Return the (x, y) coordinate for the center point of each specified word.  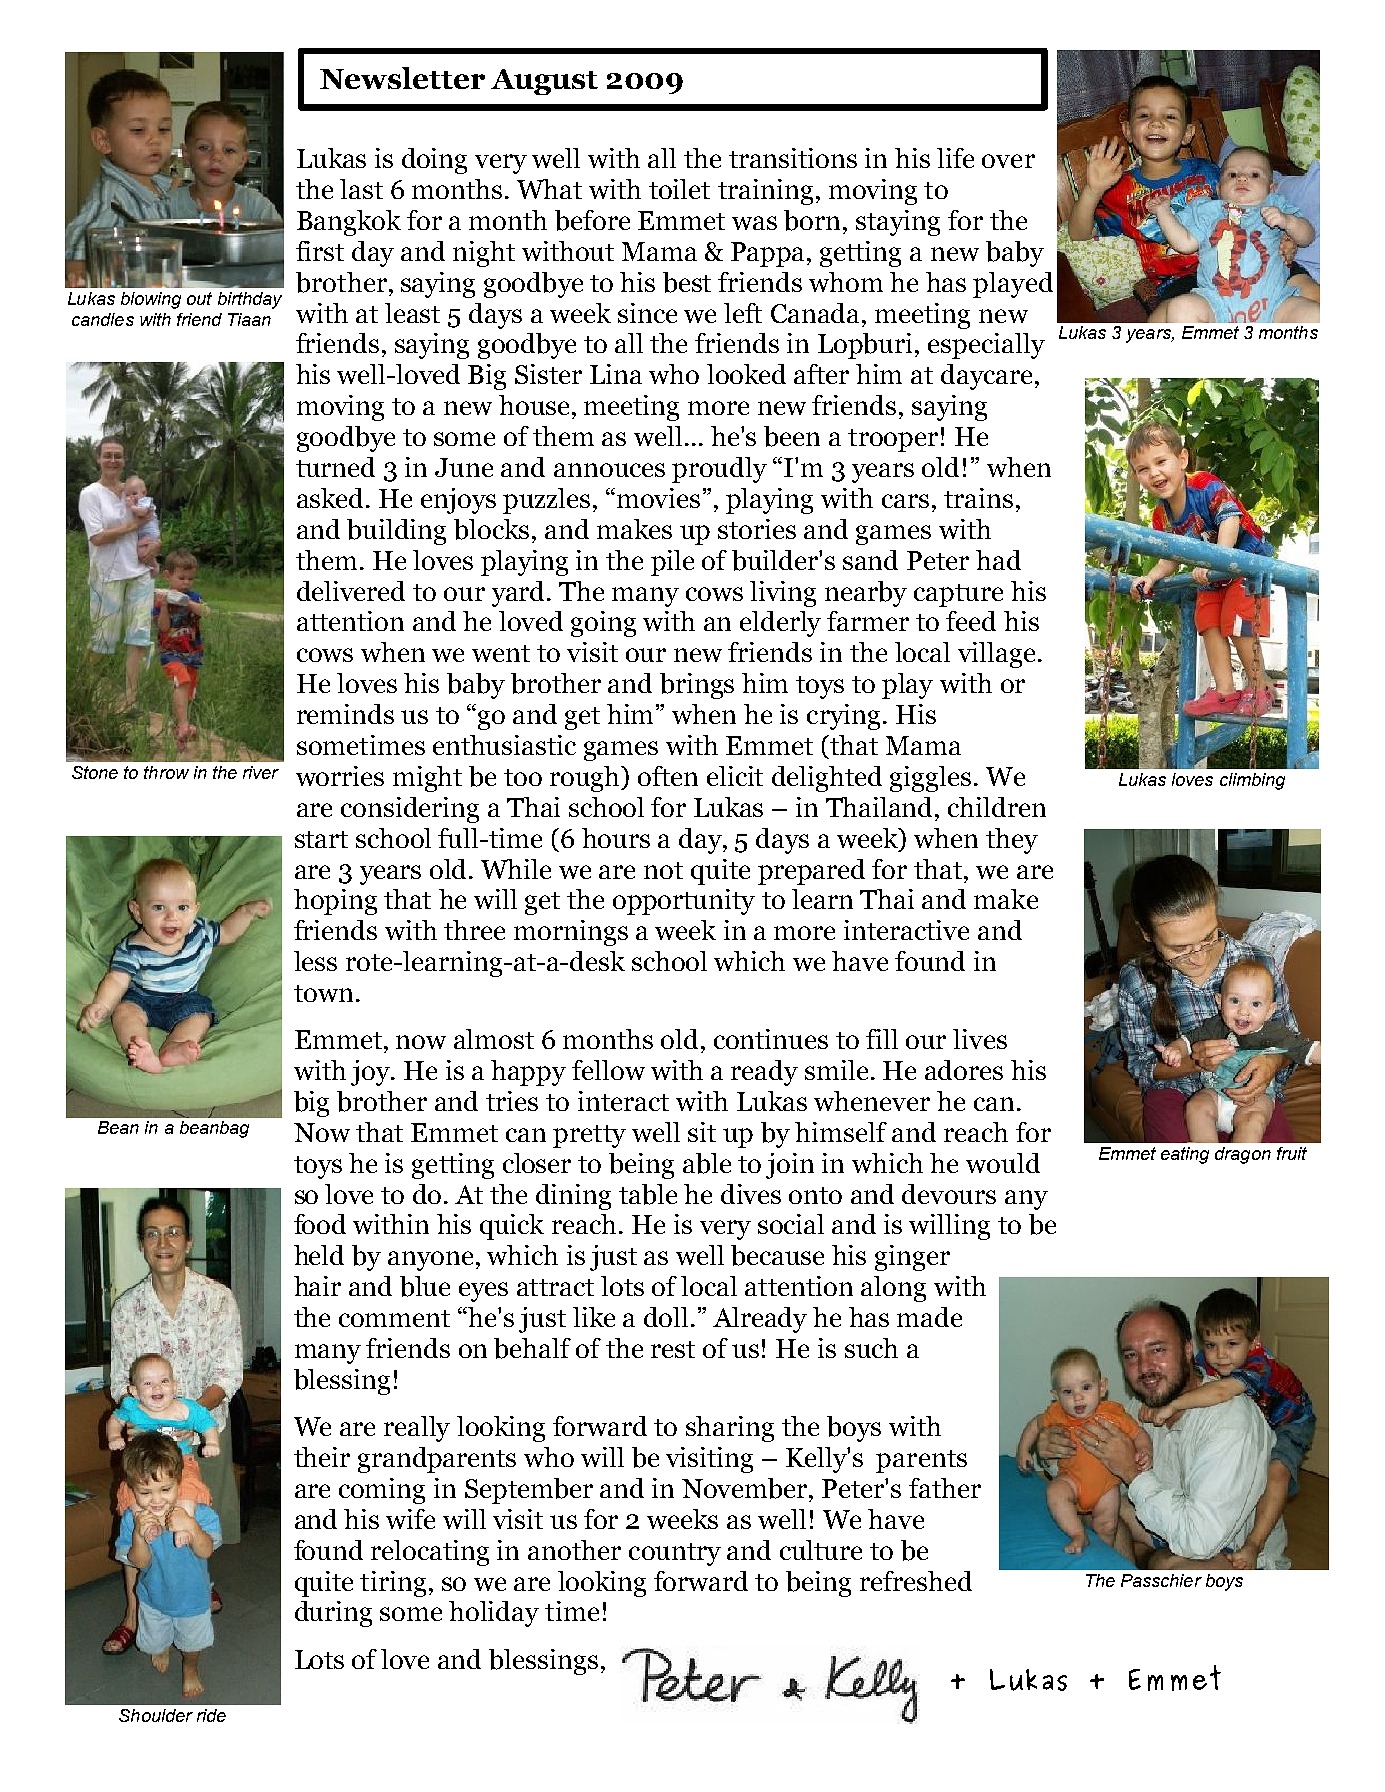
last (361, 189)
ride (211, 1715)
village (996, 655)
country (675, 1554)
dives (751, 1194)
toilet (679, 189)
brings (697, 686)
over (1008, 161)
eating (1185, 1155)
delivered (351, 591)
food (320, 1224)
